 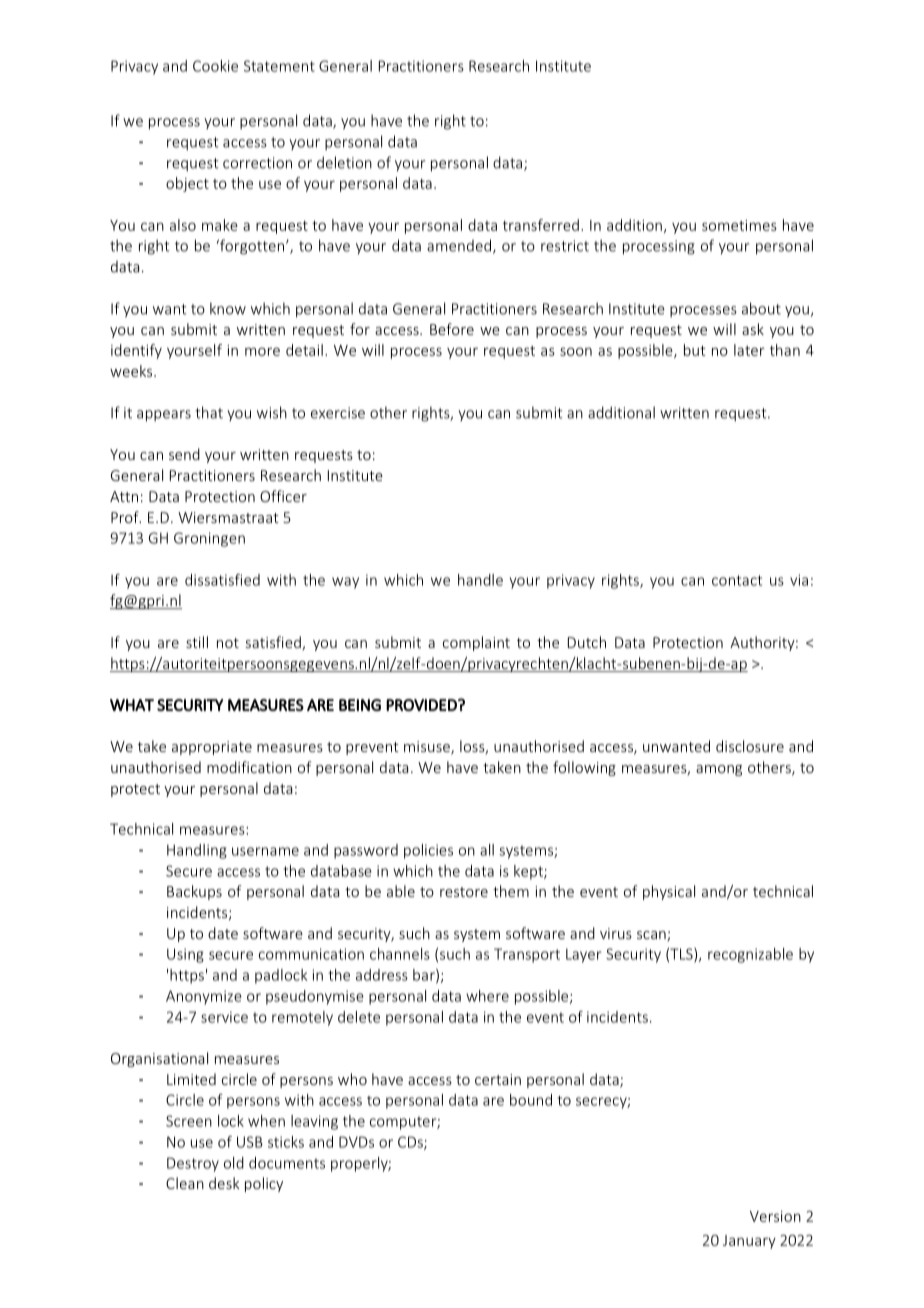 I want to click on but, so click(x=694, y=350).
